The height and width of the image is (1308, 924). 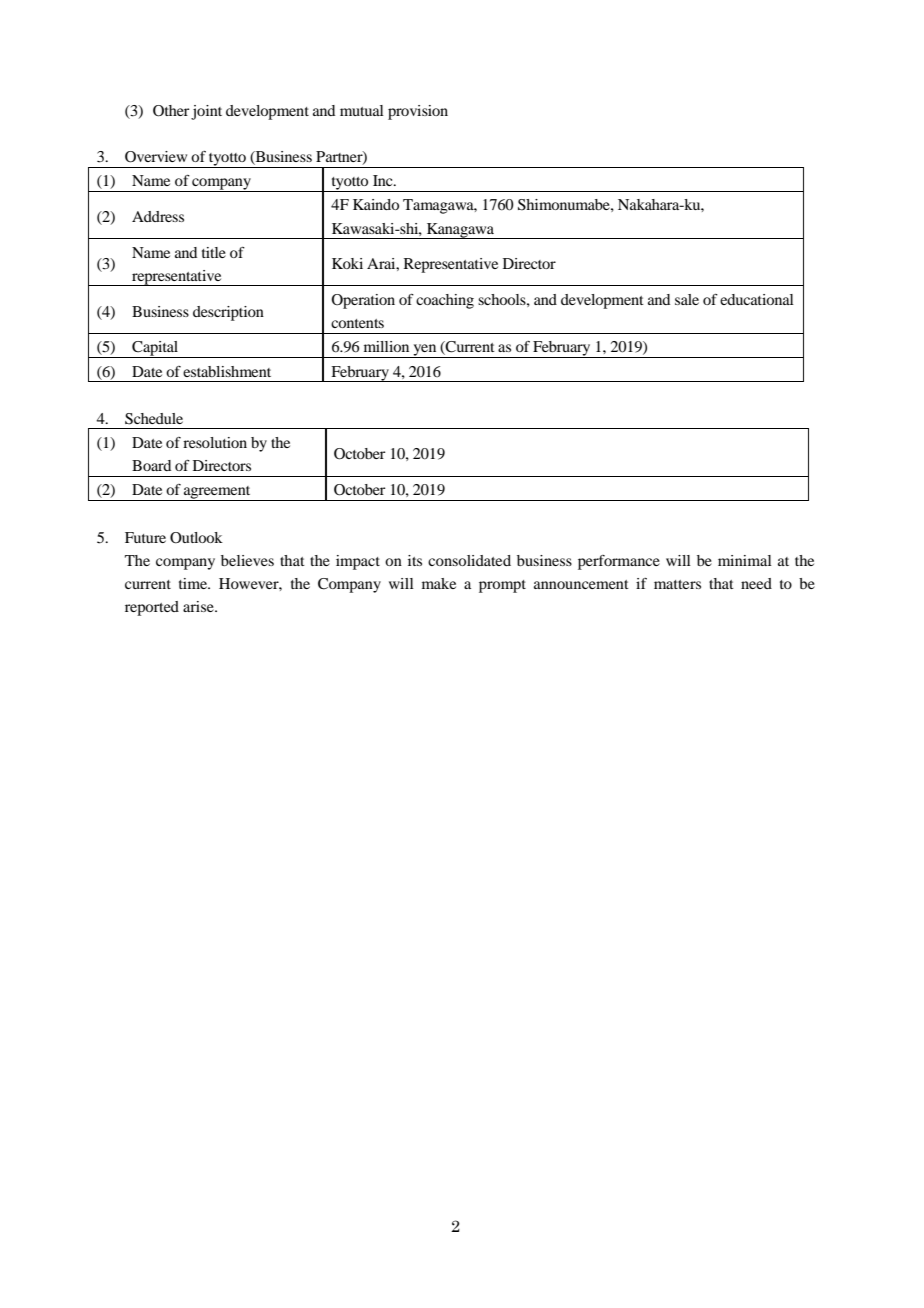 What do you see at coordinates (418, 112) in the image?
I see `provision` at bounding box center [418, 112].
